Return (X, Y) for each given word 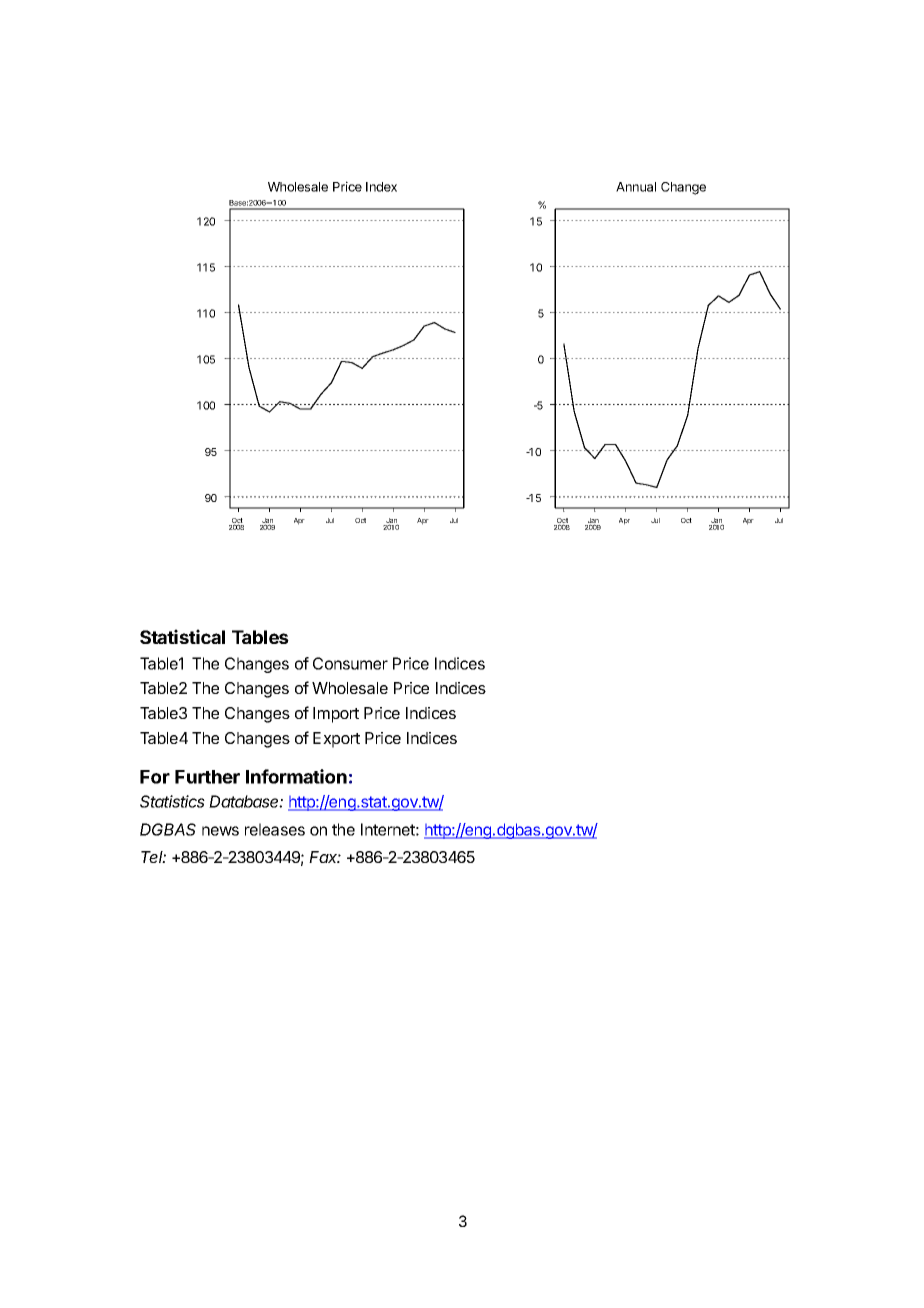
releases (275, 829)
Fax (325, 857)
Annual (636, 187)
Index (381, 187)
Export (336, 740)
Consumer (350, 663)
